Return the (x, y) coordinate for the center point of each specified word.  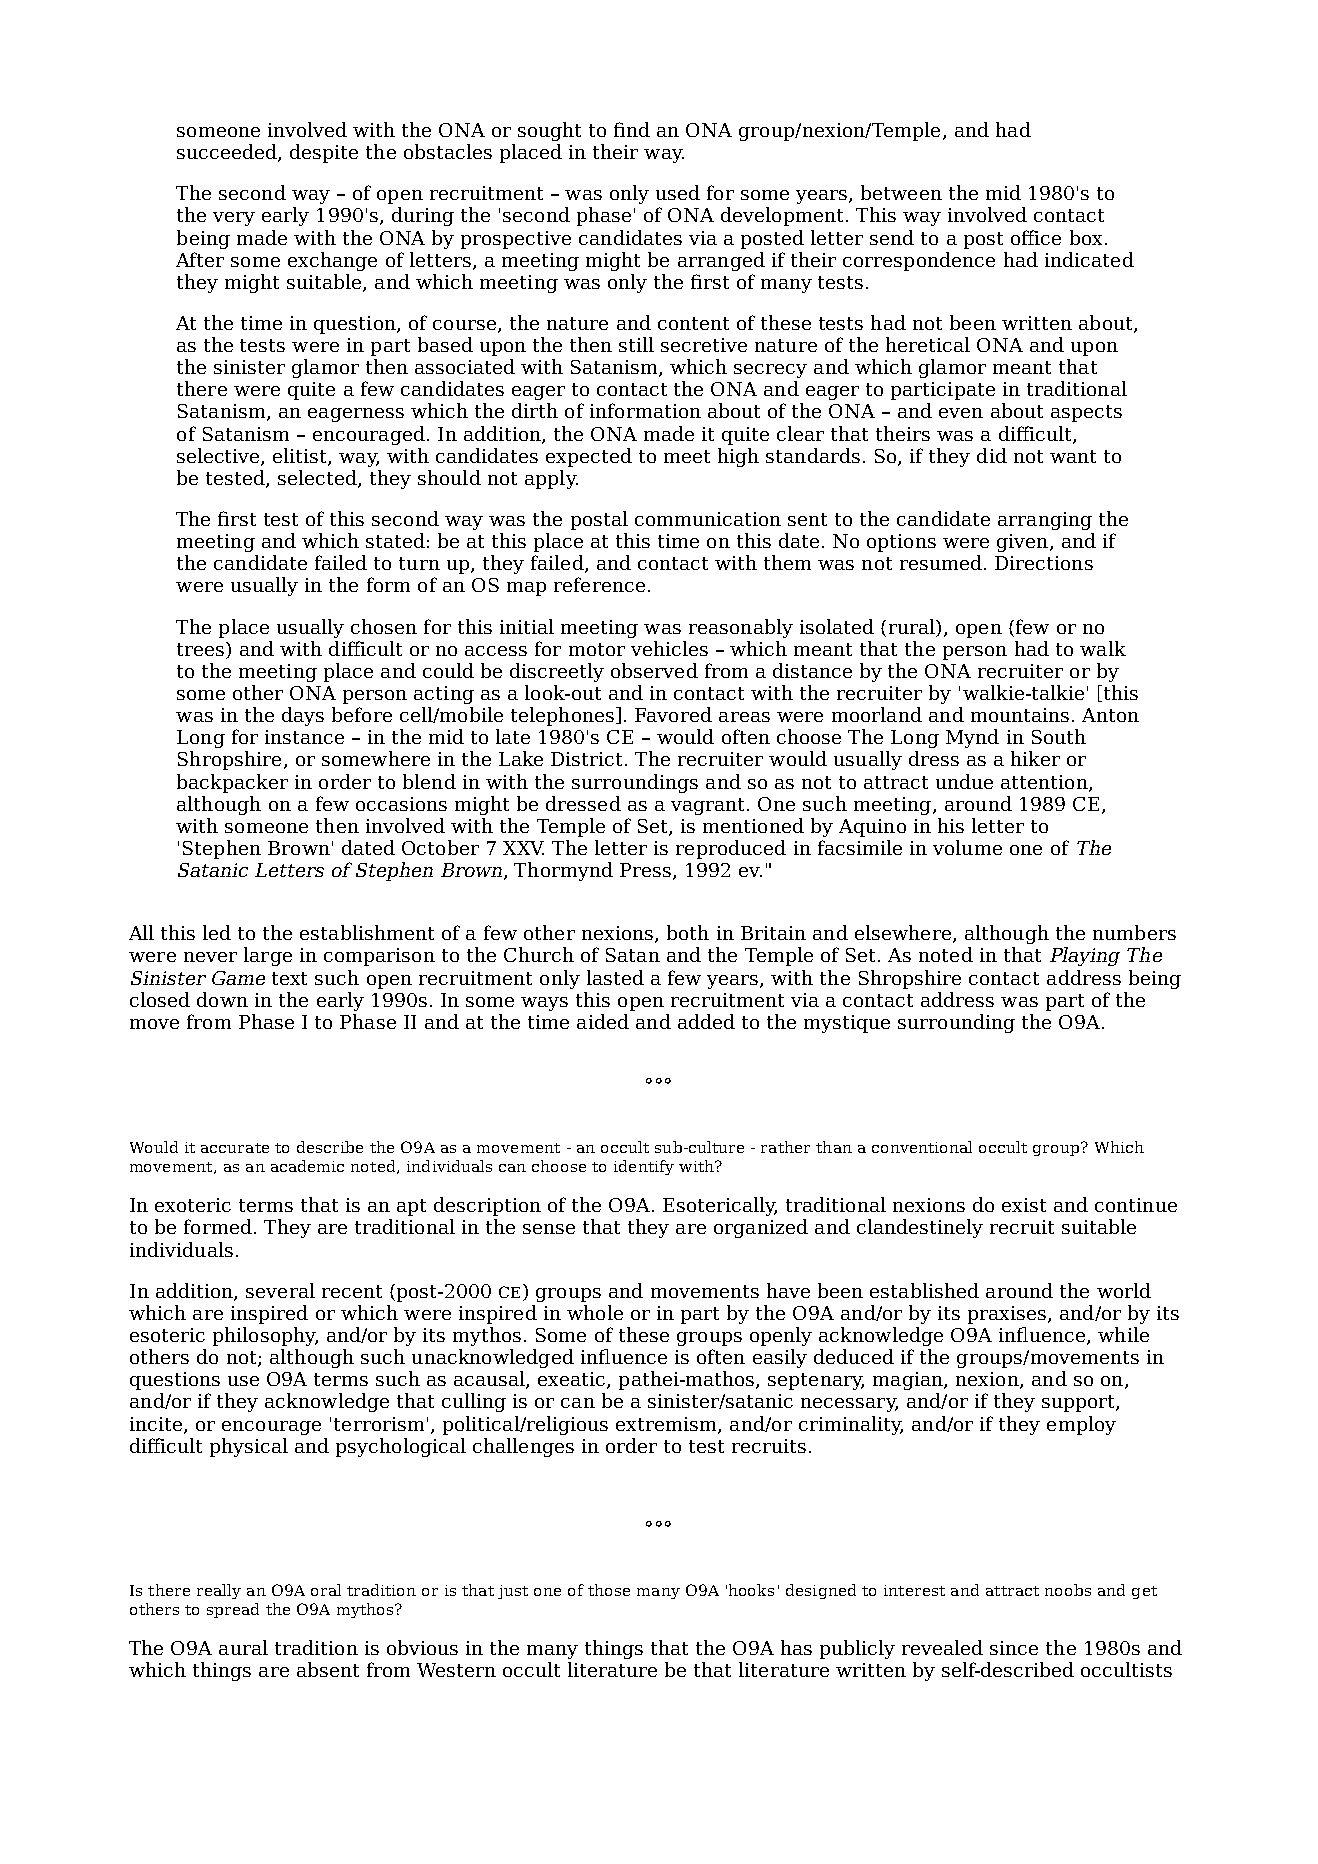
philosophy (265, 1336)
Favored (673, 714)
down (222, 999)
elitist (301, 456)
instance (304, 737)
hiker (1035, 758)
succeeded (228, 153)
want (1073, 456)
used (678, 192)
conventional (922, 1147)
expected (589, 457)
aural (243, 1647)
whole (595, 1312)
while (1123, 1334)
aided (603, 1021)
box (1086, 237)
